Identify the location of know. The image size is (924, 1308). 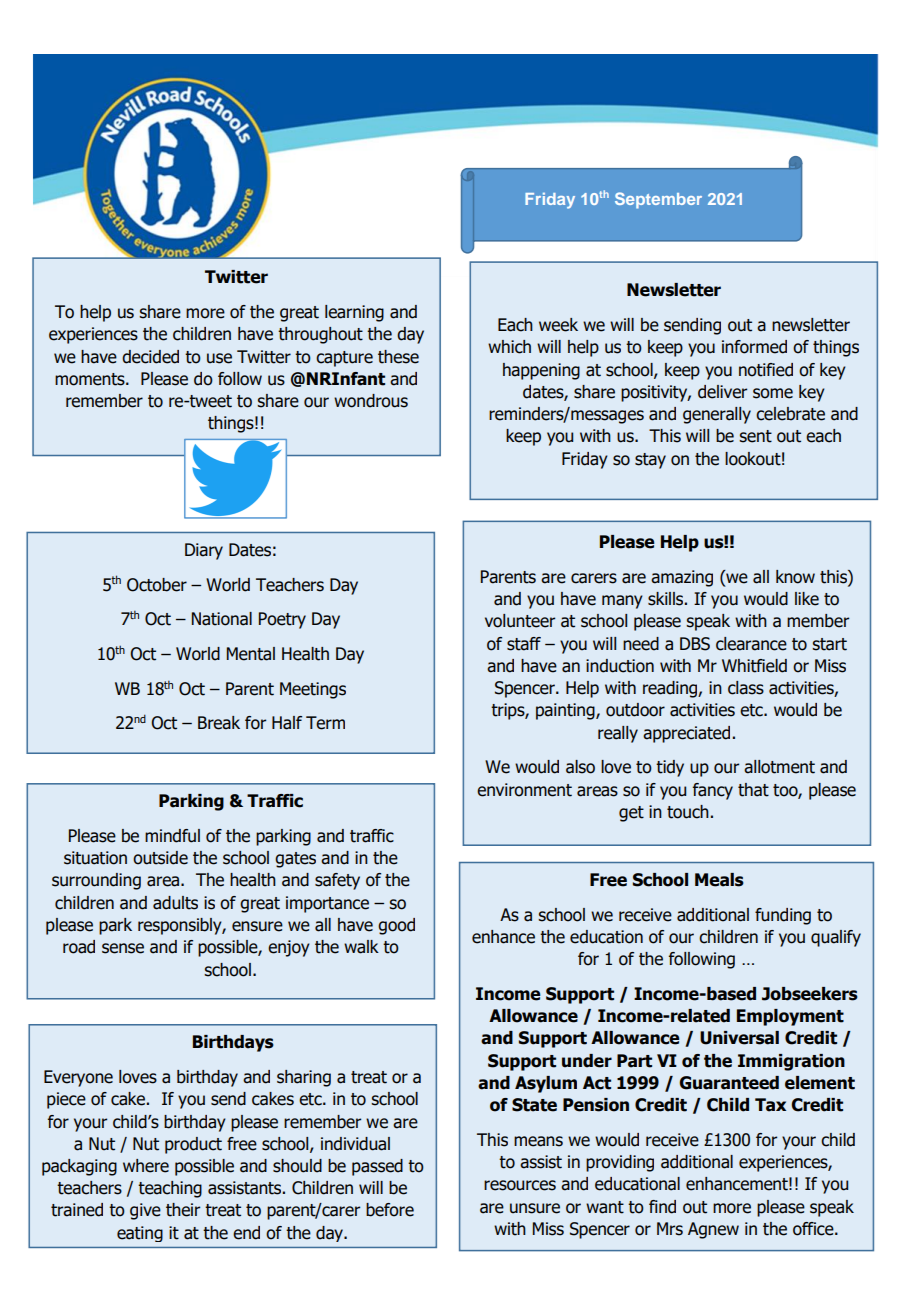
(795, 577).
